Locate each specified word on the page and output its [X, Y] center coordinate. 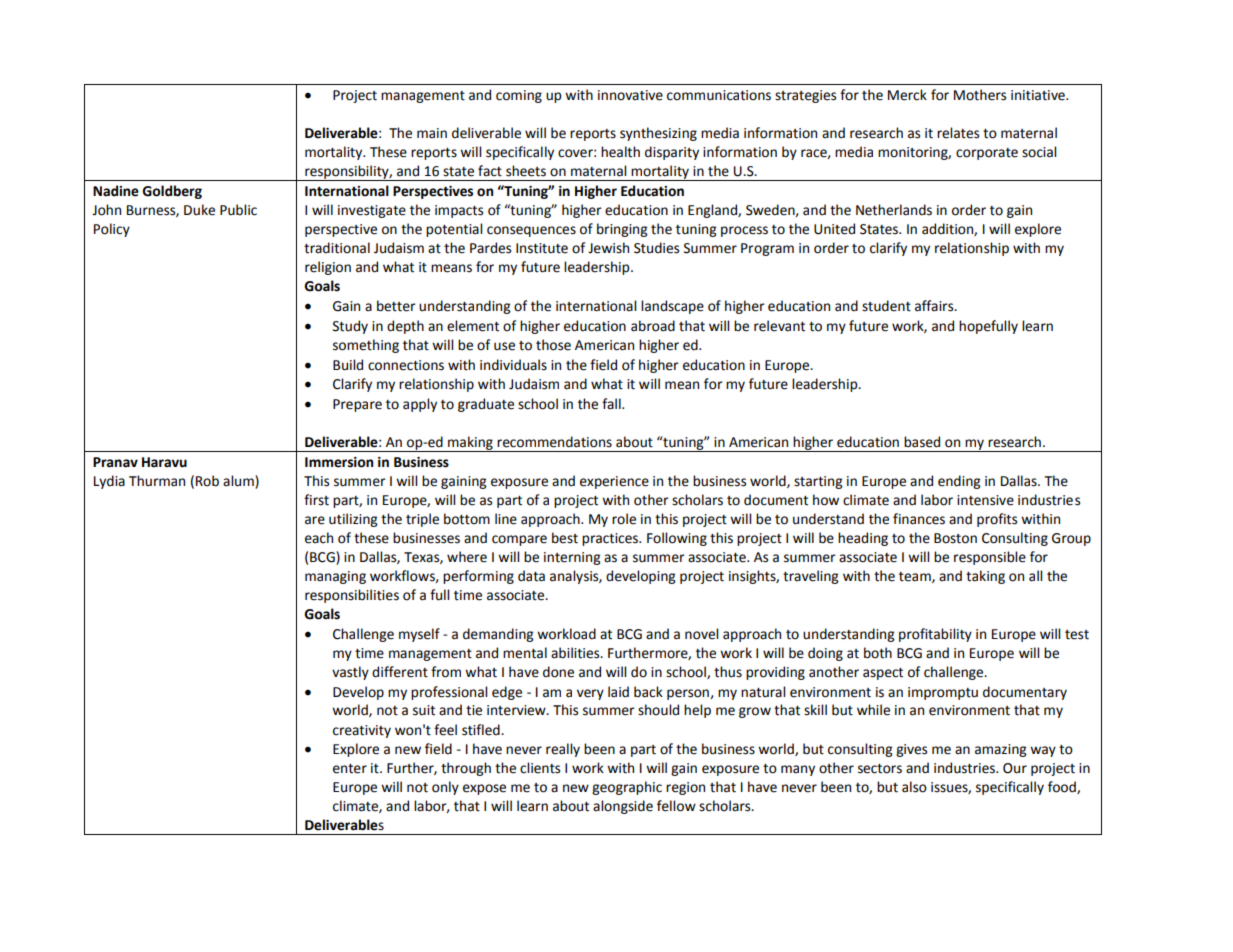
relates [958, 133]
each [319, 538]
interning [572, 558]
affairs [935, 306]
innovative [630, 95]
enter [350, 769]
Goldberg [172, 192]
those [553, 345]
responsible [990, 558]
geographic [627, 788]
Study [350, 327]
